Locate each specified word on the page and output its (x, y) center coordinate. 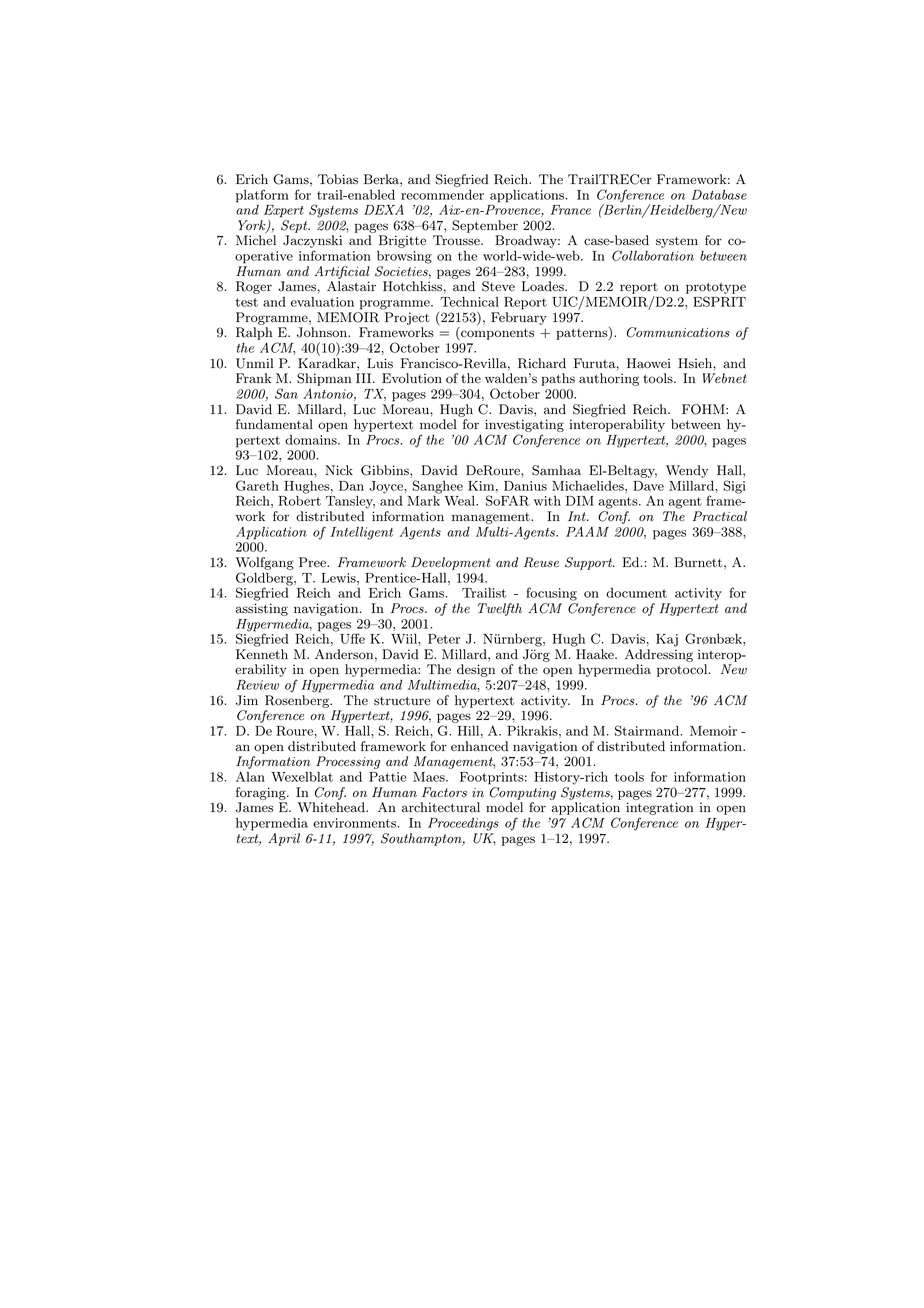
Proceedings (463, 824)
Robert (299, 501)
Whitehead (332, 807)
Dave (648, 486)
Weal (461, 501)
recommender (442, 195)
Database (719, 195)
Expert (284, 211)
